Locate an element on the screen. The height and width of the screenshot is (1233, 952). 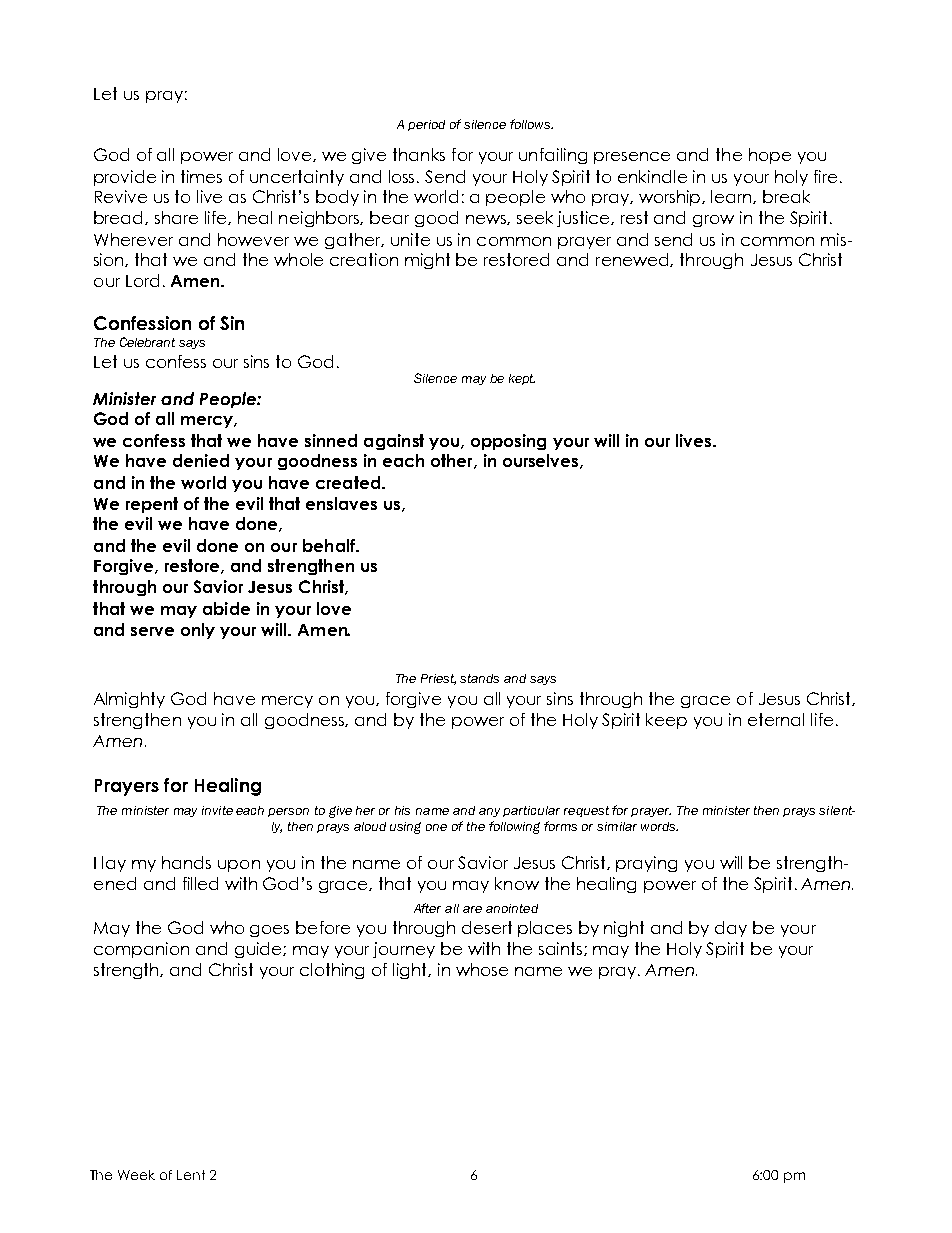
Week is located at coordinates (136, 1175).
